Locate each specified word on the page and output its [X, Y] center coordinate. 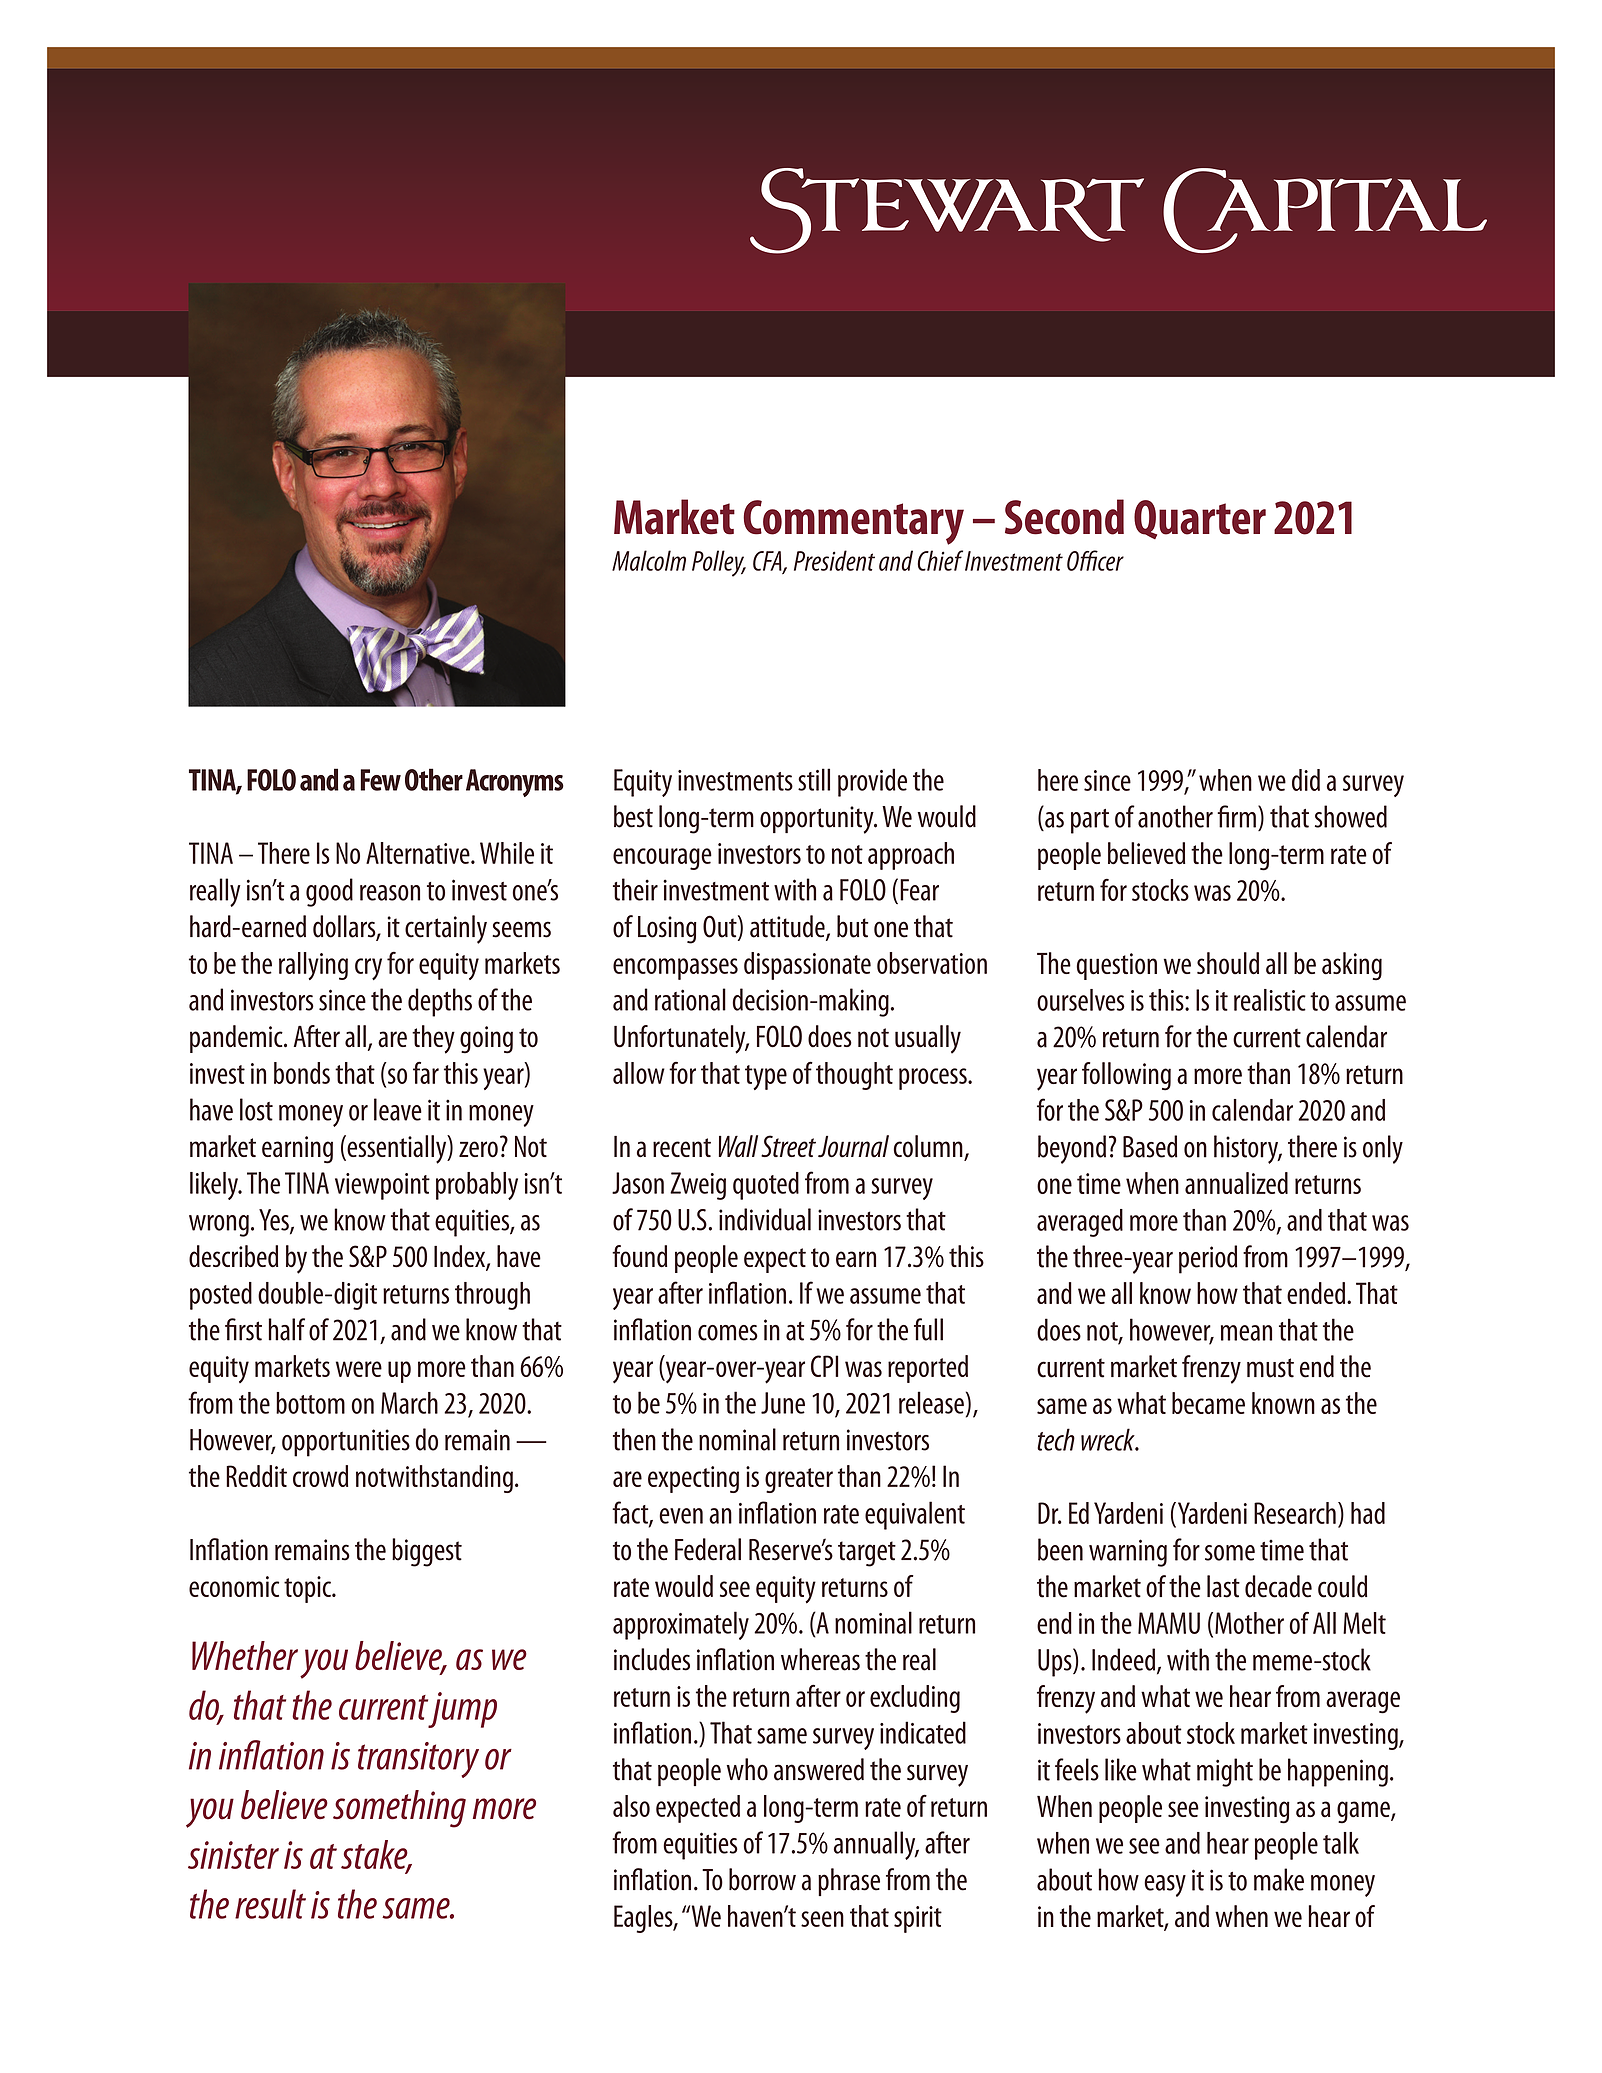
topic [308, 1589]
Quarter [1200, 519]
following [1126, 1076]
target [867, 1554]
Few [380, 780]
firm [1236, 816]
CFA [768, 562]
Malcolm [649, 560]
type [766, 1077]
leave [398, 1109]
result [270, 1904]
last [1223, 1586]
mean [1246, 1333]
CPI [824, 1366]
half [286, 1329]
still [814, 779]
